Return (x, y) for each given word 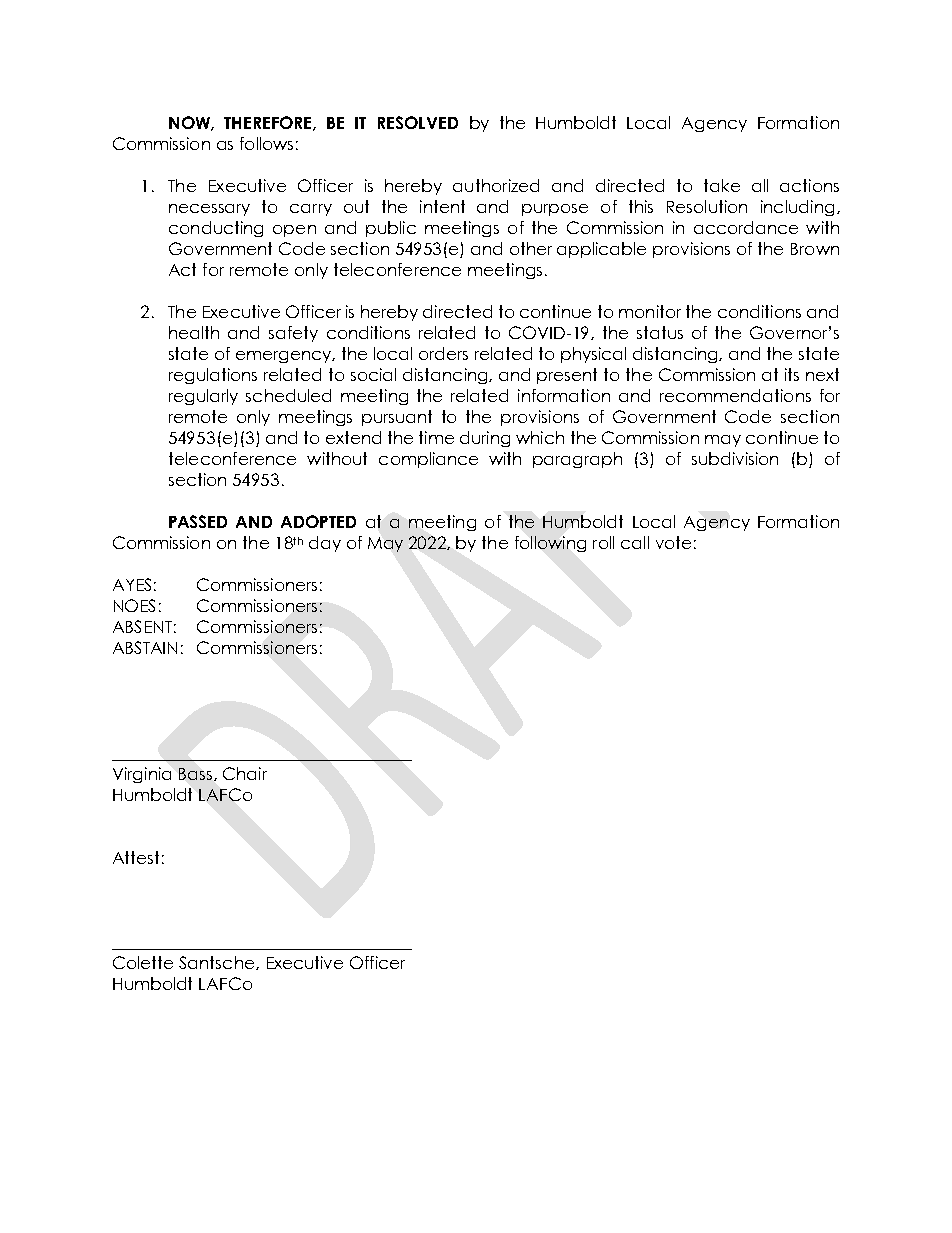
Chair (245, 773)
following (550, 544)
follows (266, 143)
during (485, 439)
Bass (197, 774)
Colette (143, 962)
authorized (496, 185)
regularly (203, 397)
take (722, 185)
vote (673, 542)
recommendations (735, 395)
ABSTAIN (145, 647)
